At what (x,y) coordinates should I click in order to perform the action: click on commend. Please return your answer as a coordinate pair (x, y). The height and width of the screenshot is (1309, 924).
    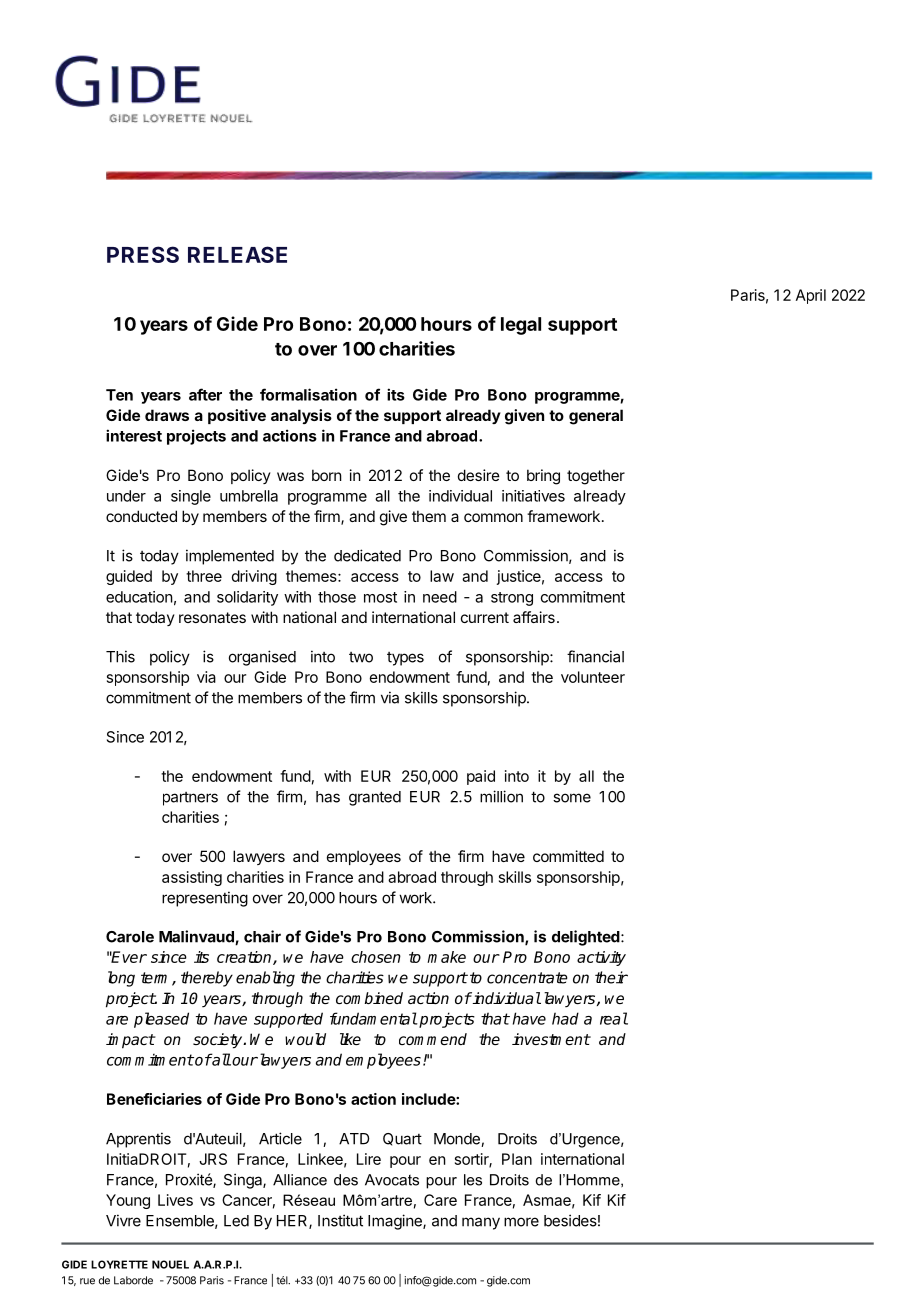
    Looking at the image, I should click on (433, 1039).
